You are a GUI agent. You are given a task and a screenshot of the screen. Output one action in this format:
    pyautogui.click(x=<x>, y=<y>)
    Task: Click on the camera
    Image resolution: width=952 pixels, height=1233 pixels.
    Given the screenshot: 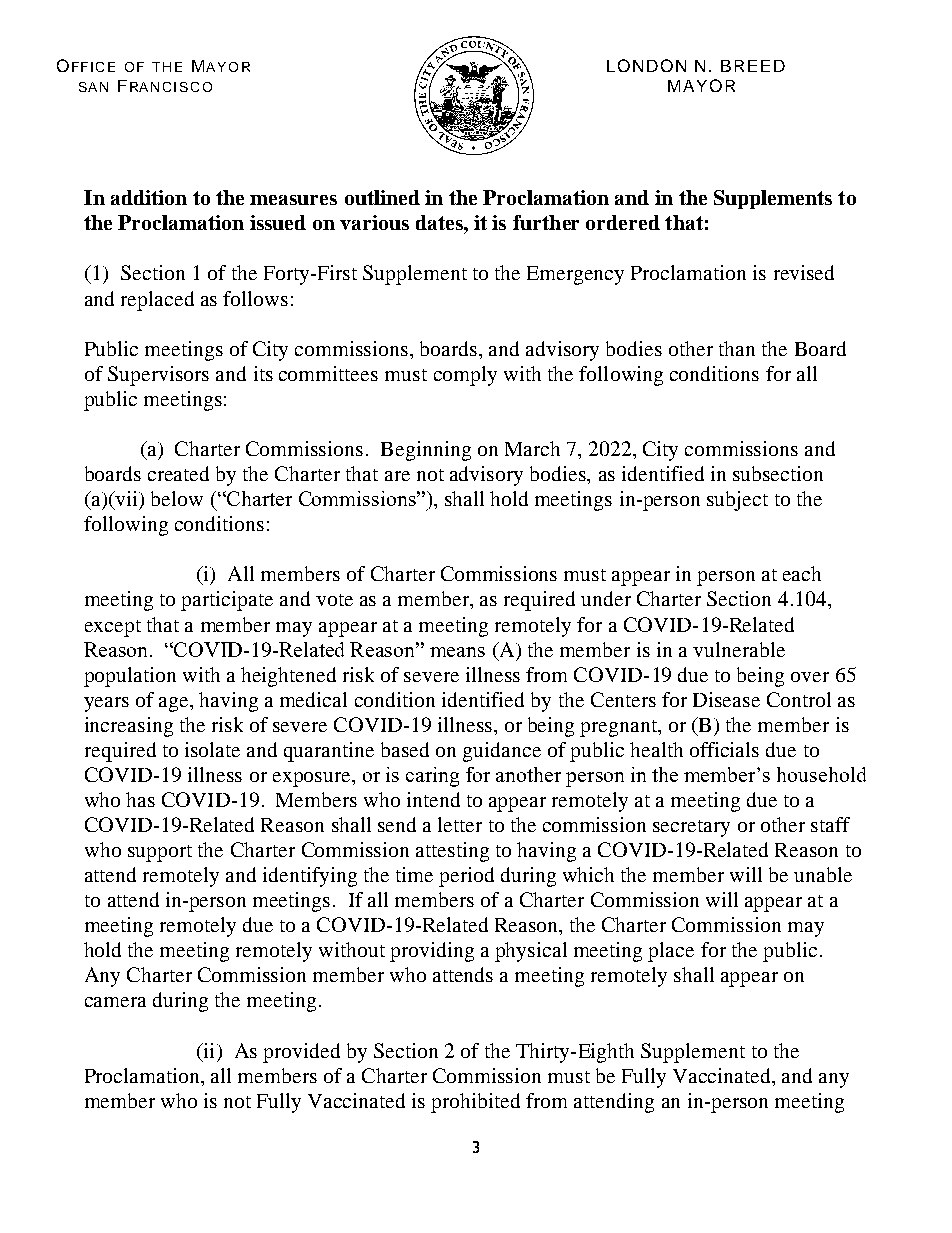 What is the action you would take?
    pyautogui.click(x=115, y=1002)
